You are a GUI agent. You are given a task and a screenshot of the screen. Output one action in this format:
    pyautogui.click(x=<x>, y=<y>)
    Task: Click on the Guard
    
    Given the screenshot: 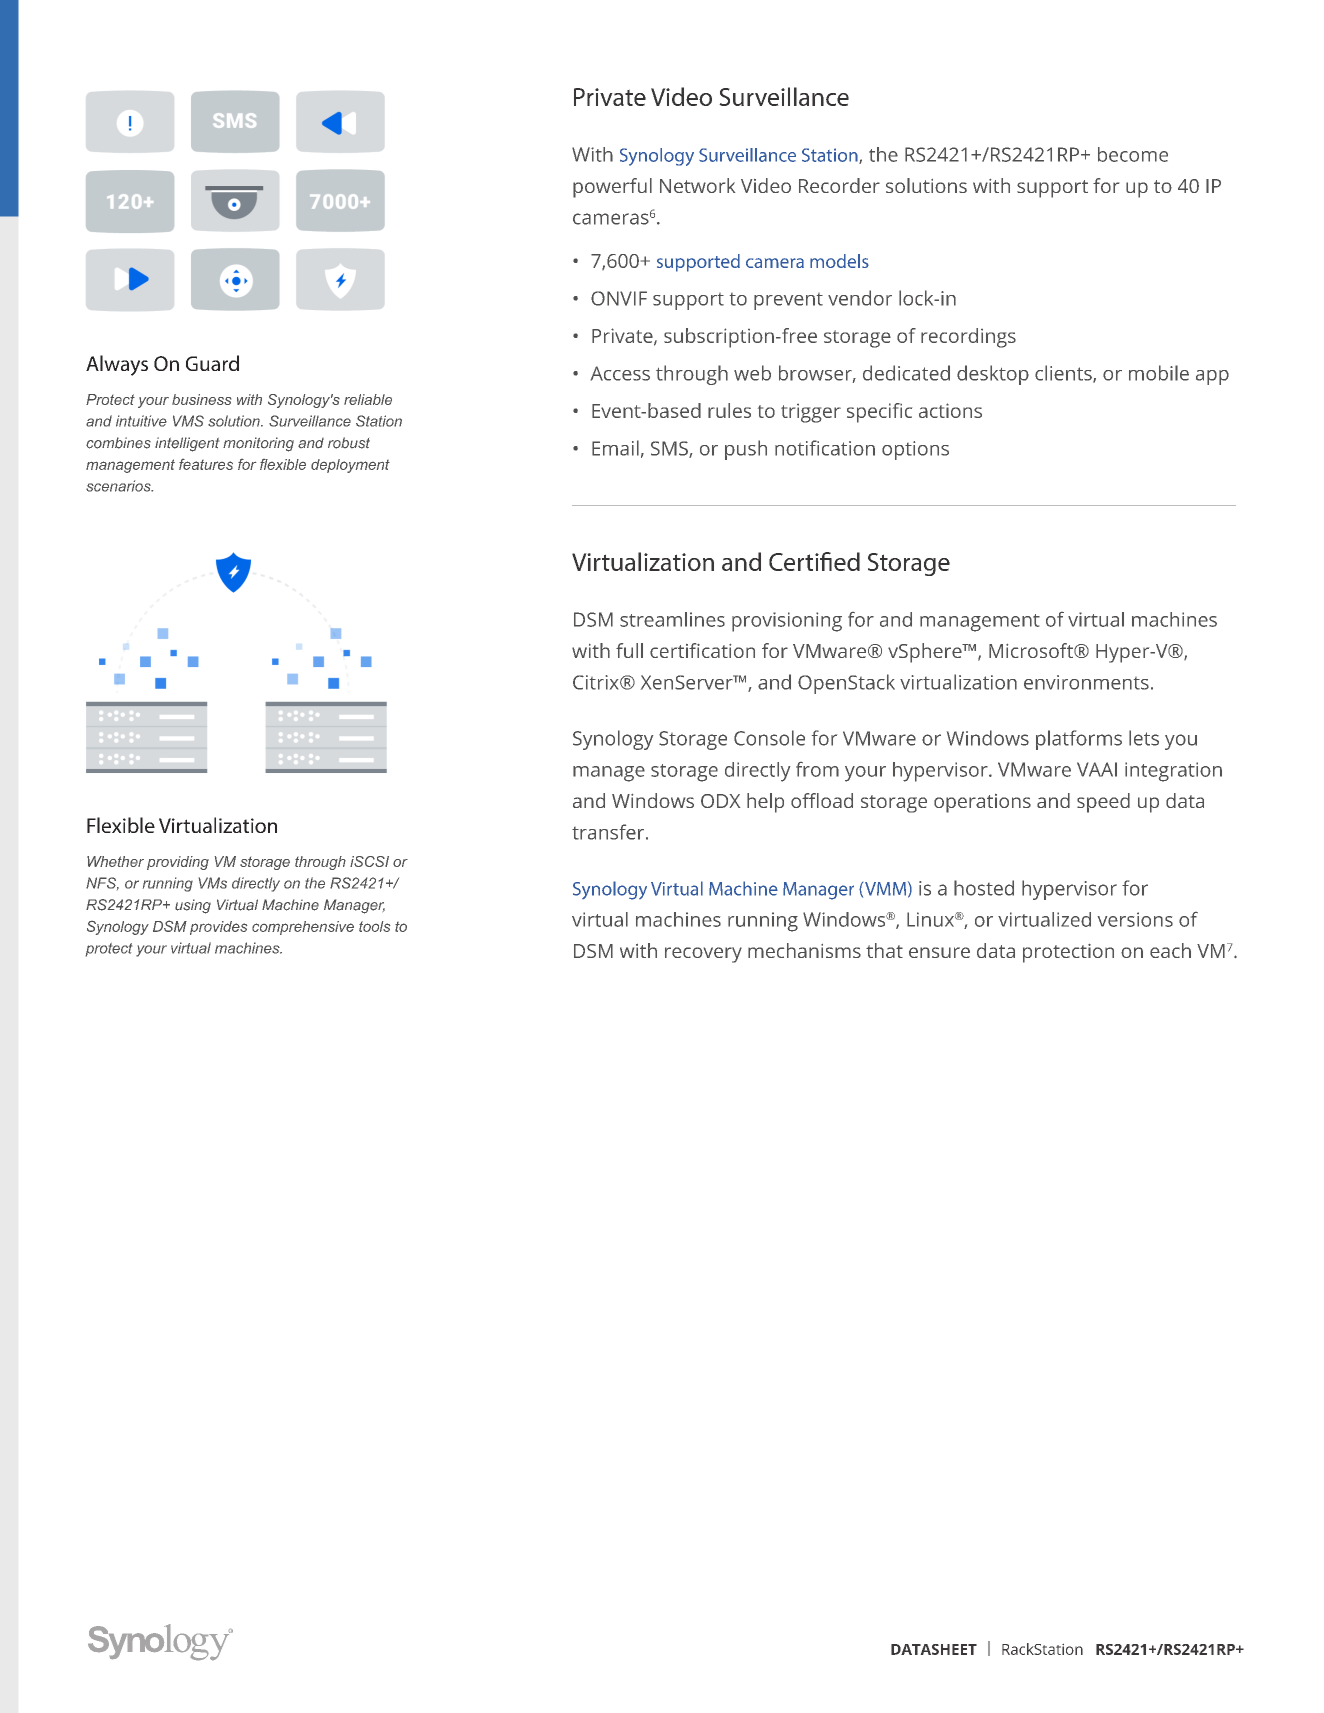 What is the action you would take?
    pyautogui.click(x=212, y=363)
